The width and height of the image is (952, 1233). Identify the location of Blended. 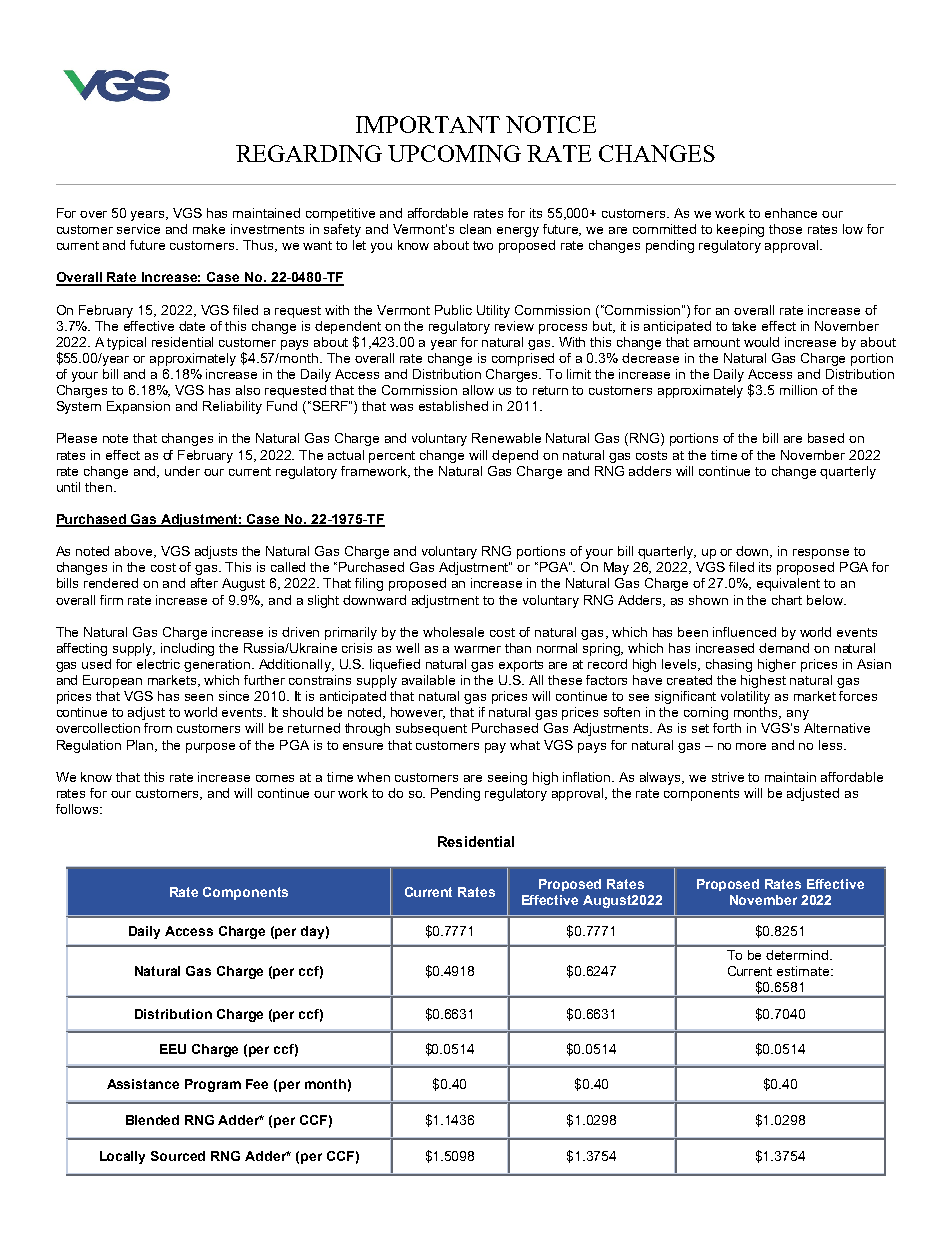
(152, 1120).
